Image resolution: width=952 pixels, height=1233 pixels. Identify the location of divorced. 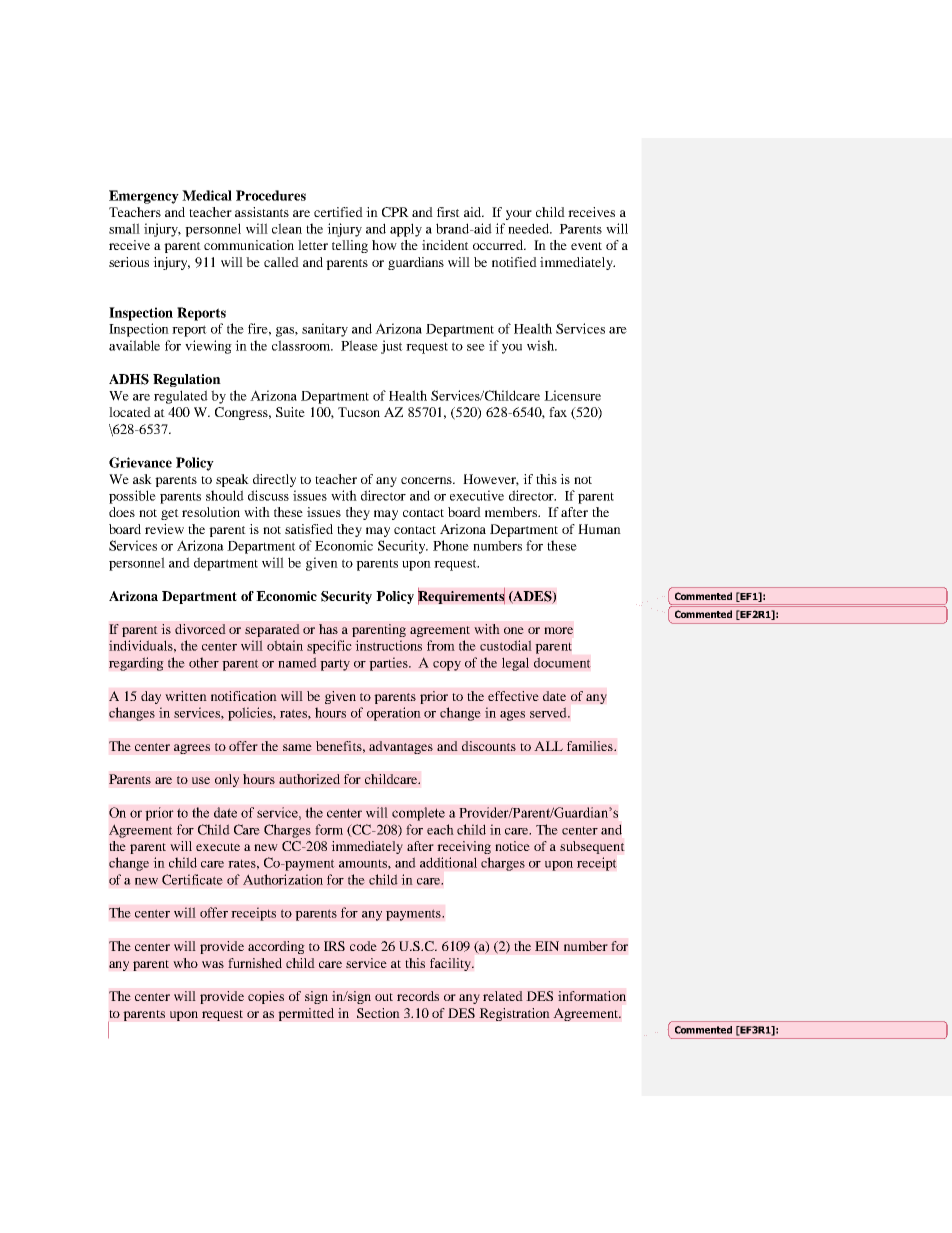
(200, 629).
